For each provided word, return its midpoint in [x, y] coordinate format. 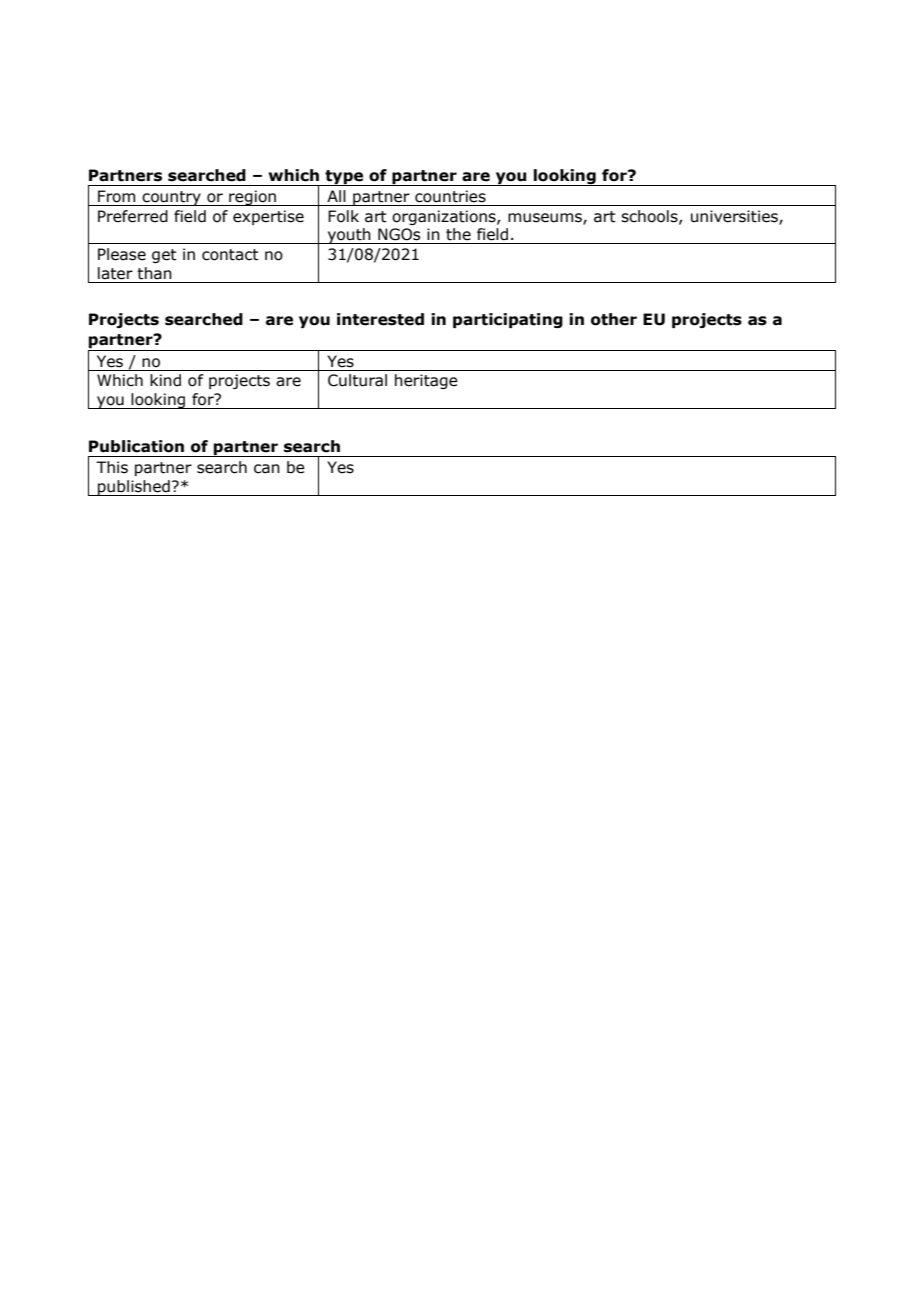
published [134, 488]
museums [546, 218]
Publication [136, 446]
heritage [426, 381]
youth [349, 236]
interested [380, 319]
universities [735, 217]
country [172, 198]
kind [165, 380]
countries [450, 196]
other [614, 319]
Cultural [357, 380]
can [267, 469]
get [164, 256]
